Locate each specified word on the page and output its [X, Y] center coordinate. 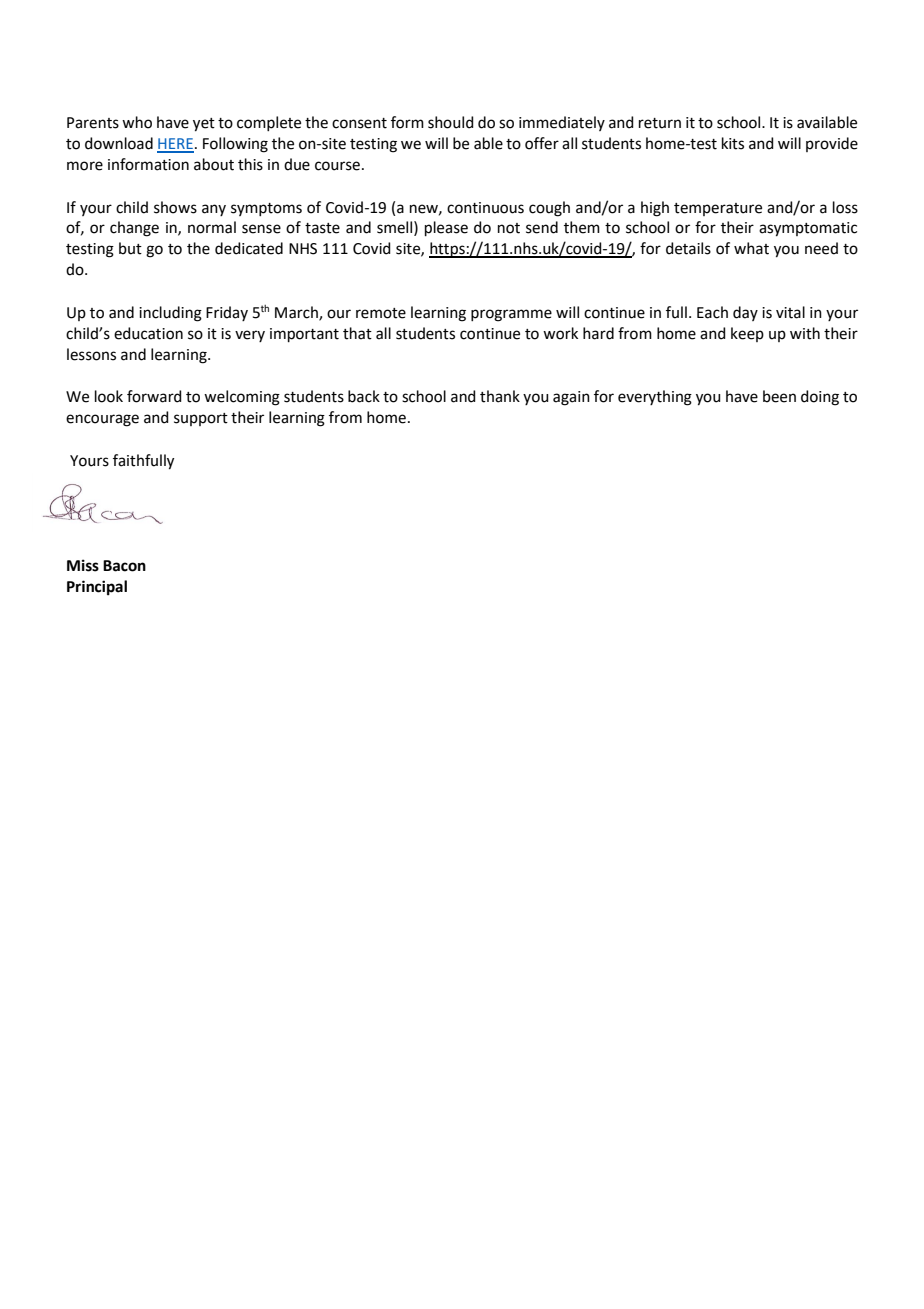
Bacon [124, 566]
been [779, 396]
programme [511, 315]
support [201, 419]
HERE [175, 145]
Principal [97, 588]
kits [733, 143]
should [451, 122]
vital [790, 312]
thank [500, 396]
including [170, 314]
